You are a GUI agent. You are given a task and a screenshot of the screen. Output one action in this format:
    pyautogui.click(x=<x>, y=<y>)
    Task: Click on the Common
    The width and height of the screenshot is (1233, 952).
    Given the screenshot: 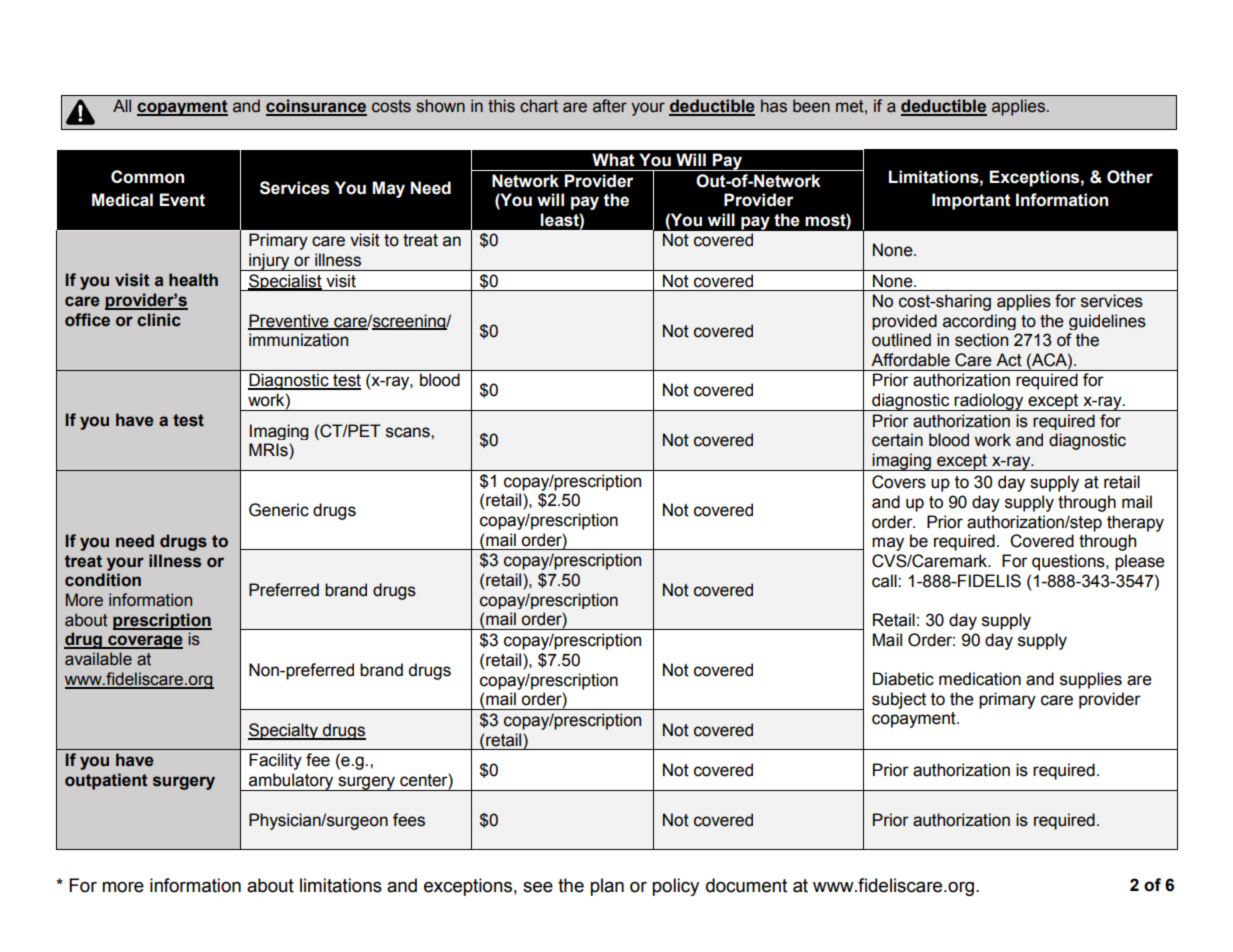 What is the action you would take?
    pyautogui.click(x=147, y=177)
